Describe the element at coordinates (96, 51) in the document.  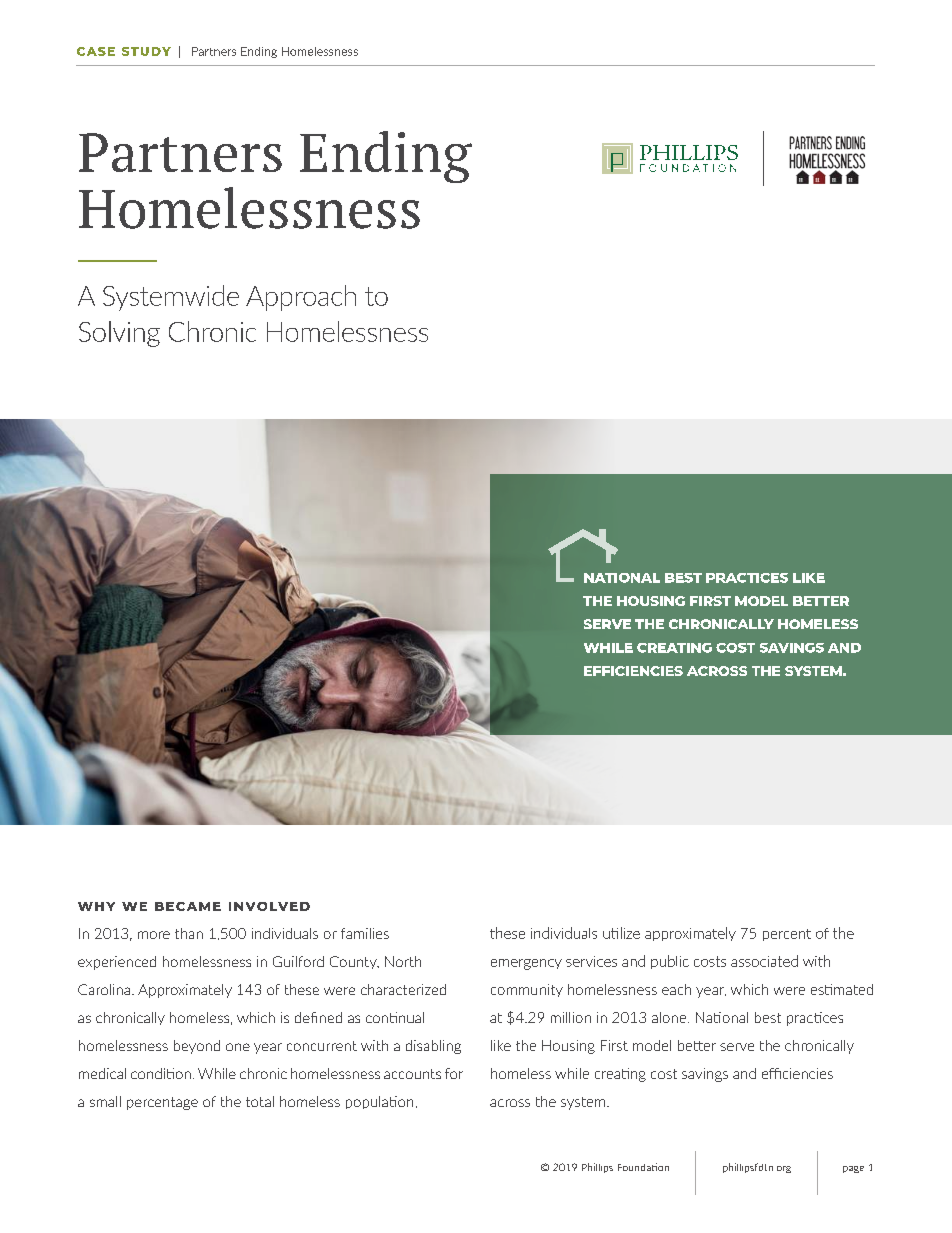
I see `CASE` at that location.
